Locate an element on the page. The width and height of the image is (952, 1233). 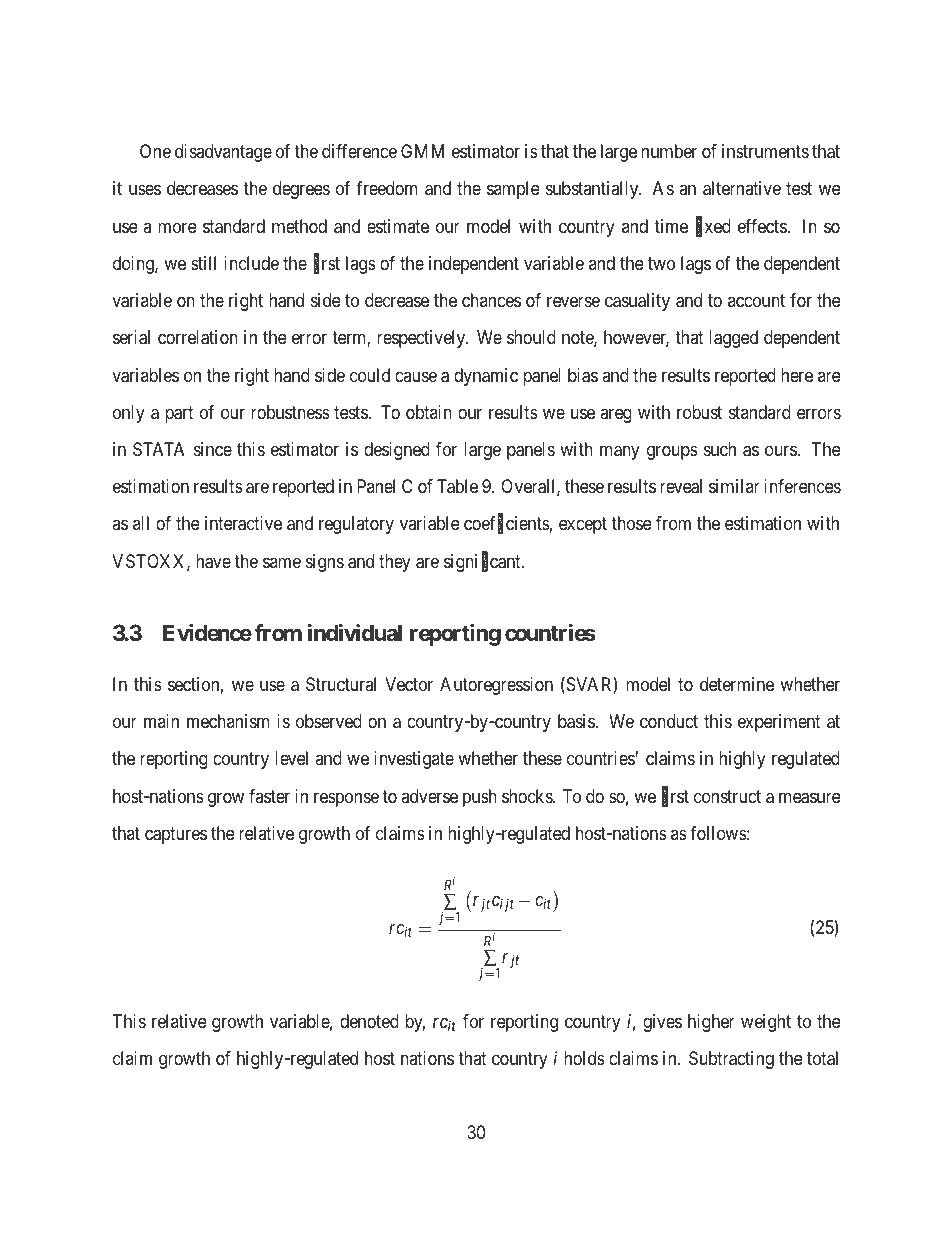
those is located at coordinates (631, 523).
